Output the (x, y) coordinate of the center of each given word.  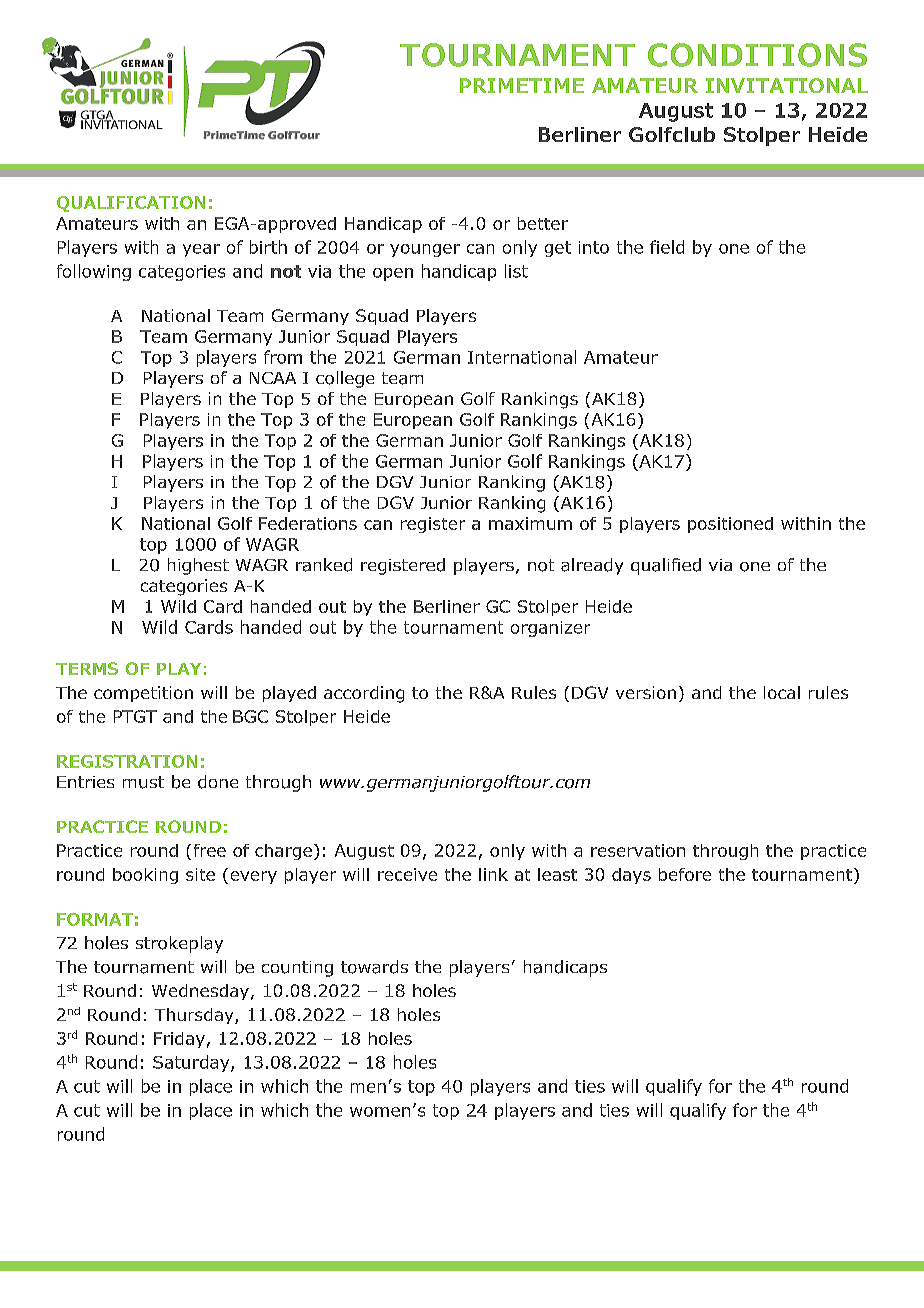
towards (374, 967)
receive (407, 874)
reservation (638, 850)
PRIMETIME (522, 85)
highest (198, 566)
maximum (530, 523)
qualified (666, 566)
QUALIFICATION (131, 204)
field (667, 247)
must (143, 782)
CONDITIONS (757, 55)
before (685, 874)
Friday (179, 1040)
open (393, 274)
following (94, 272)
